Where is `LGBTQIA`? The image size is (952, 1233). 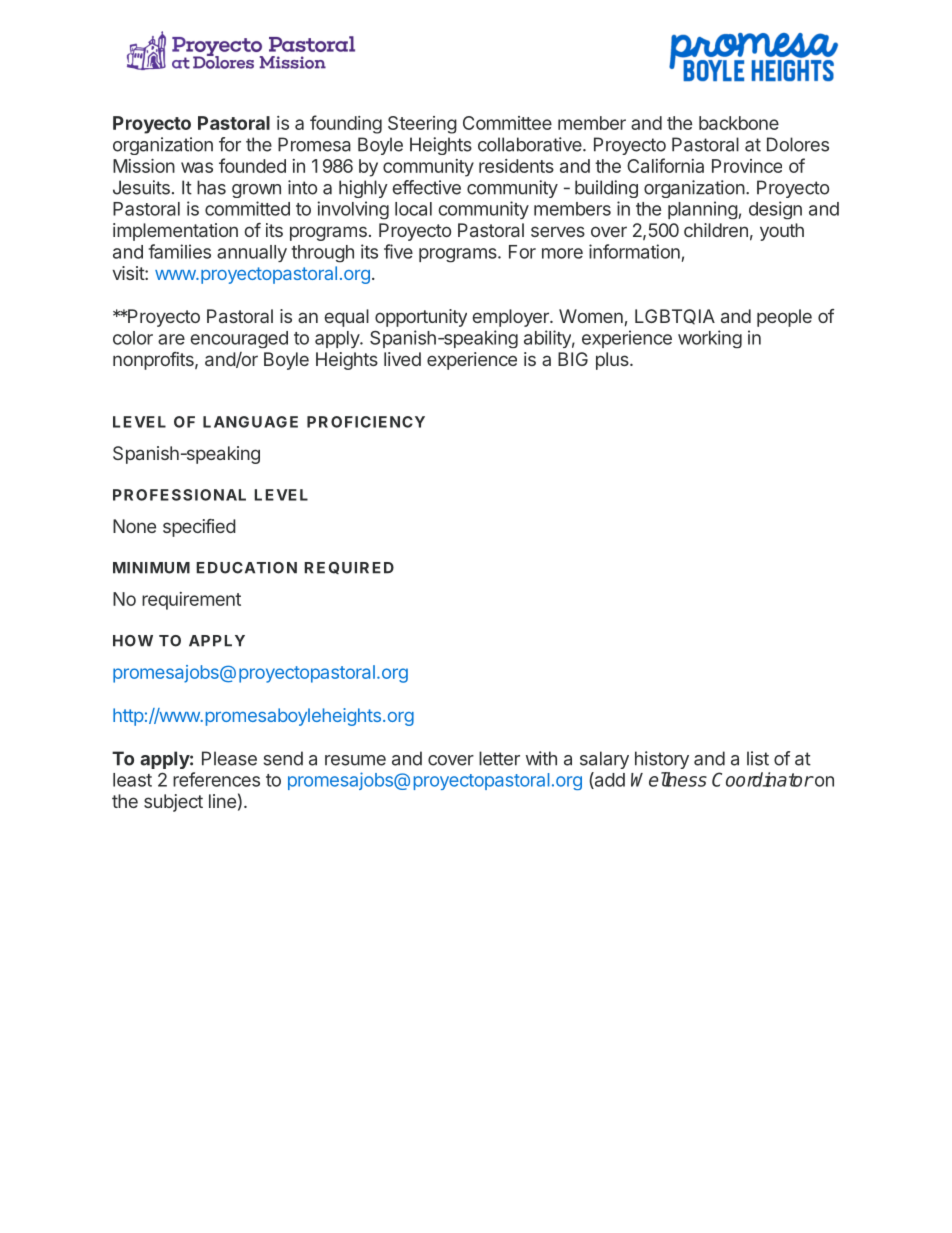
LGBTQIA is located at coordinates (675, 317).
